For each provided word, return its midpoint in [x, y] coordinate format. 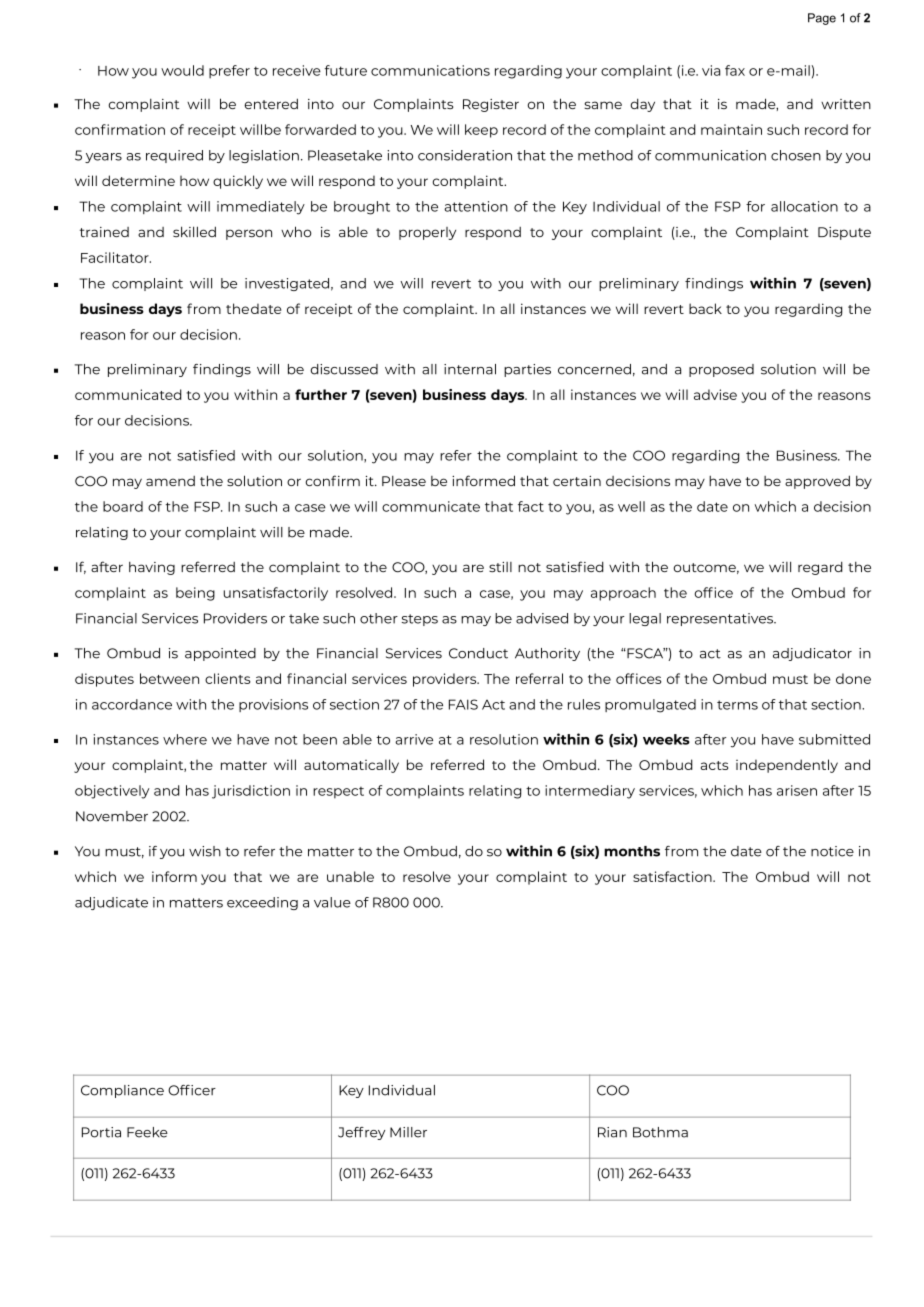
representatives [721, 619]
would [182, 70]
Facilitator [116, 257]
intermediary [590, 792]
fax [735, 70]
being [195, 594]
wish [205, 851]
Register [491, 105]
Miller [408, 1132]
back [705, 308]
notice [832, 851]
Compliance [122, 1091]
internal [470, 369]
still [500, 567]
